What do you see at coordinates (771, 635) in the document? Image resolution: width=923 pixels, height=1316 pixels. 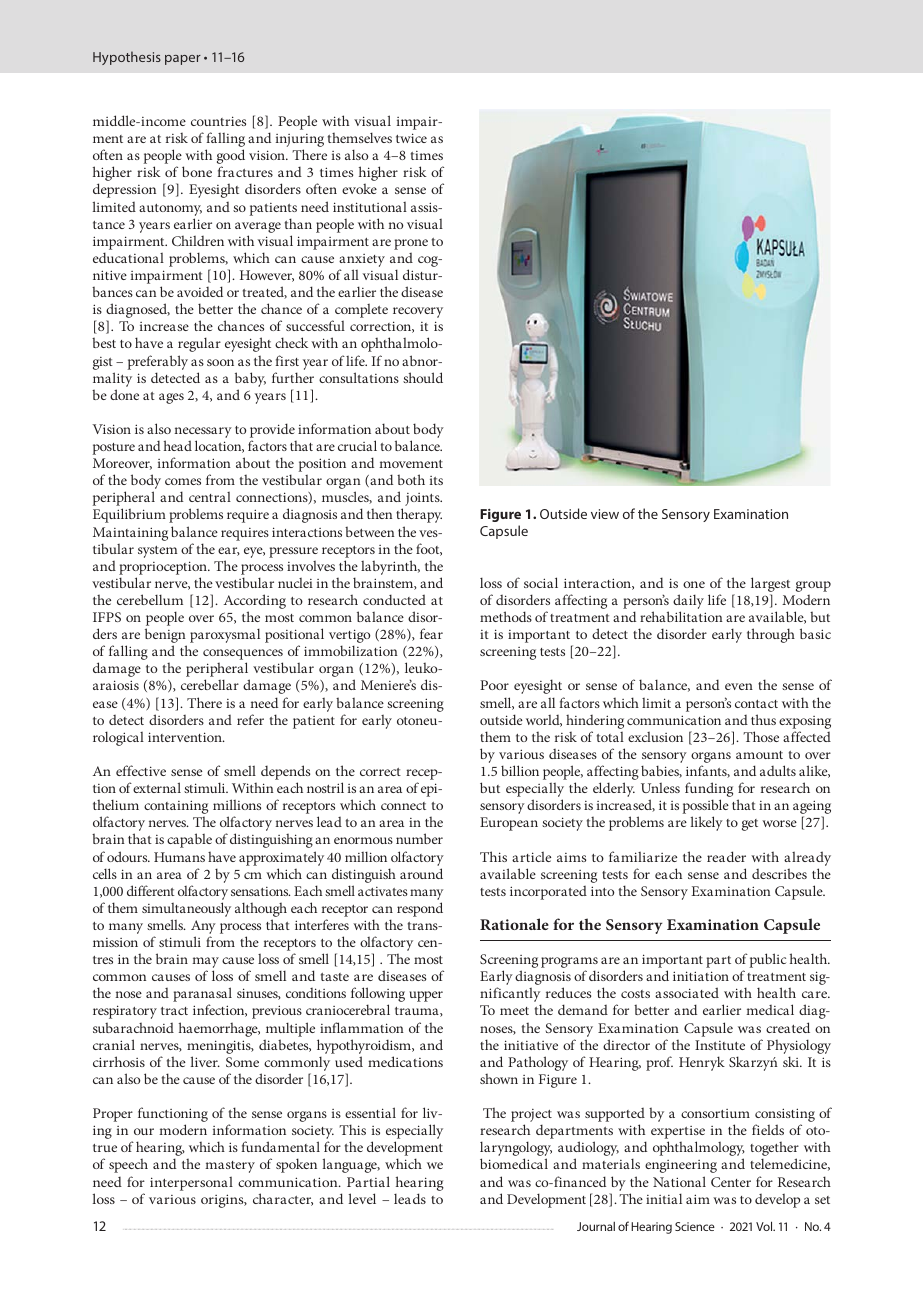 I see `through` at bounding box center [771, 635].
